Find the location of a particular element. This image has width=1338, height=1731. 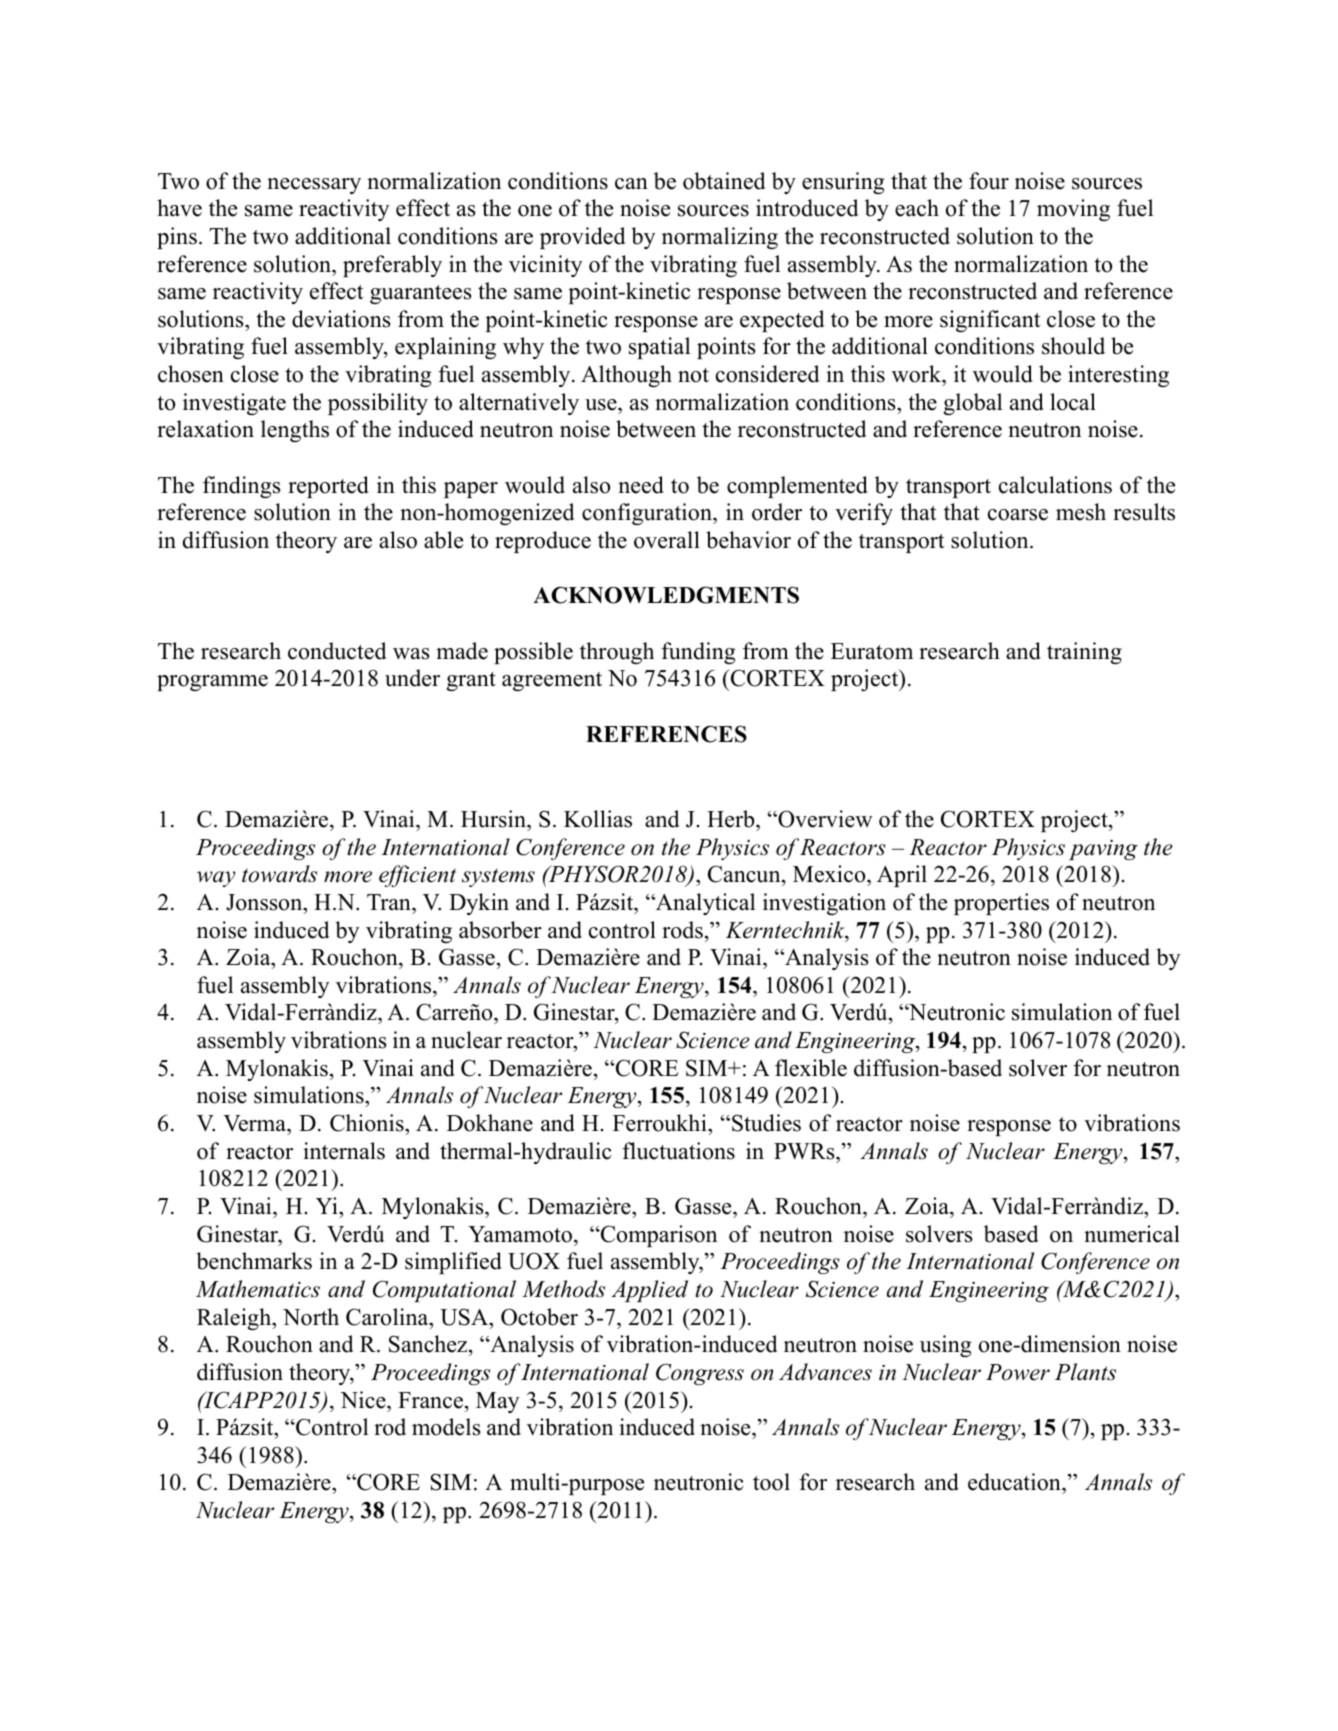

fluctuations is located at coordinates (678, 1151).
